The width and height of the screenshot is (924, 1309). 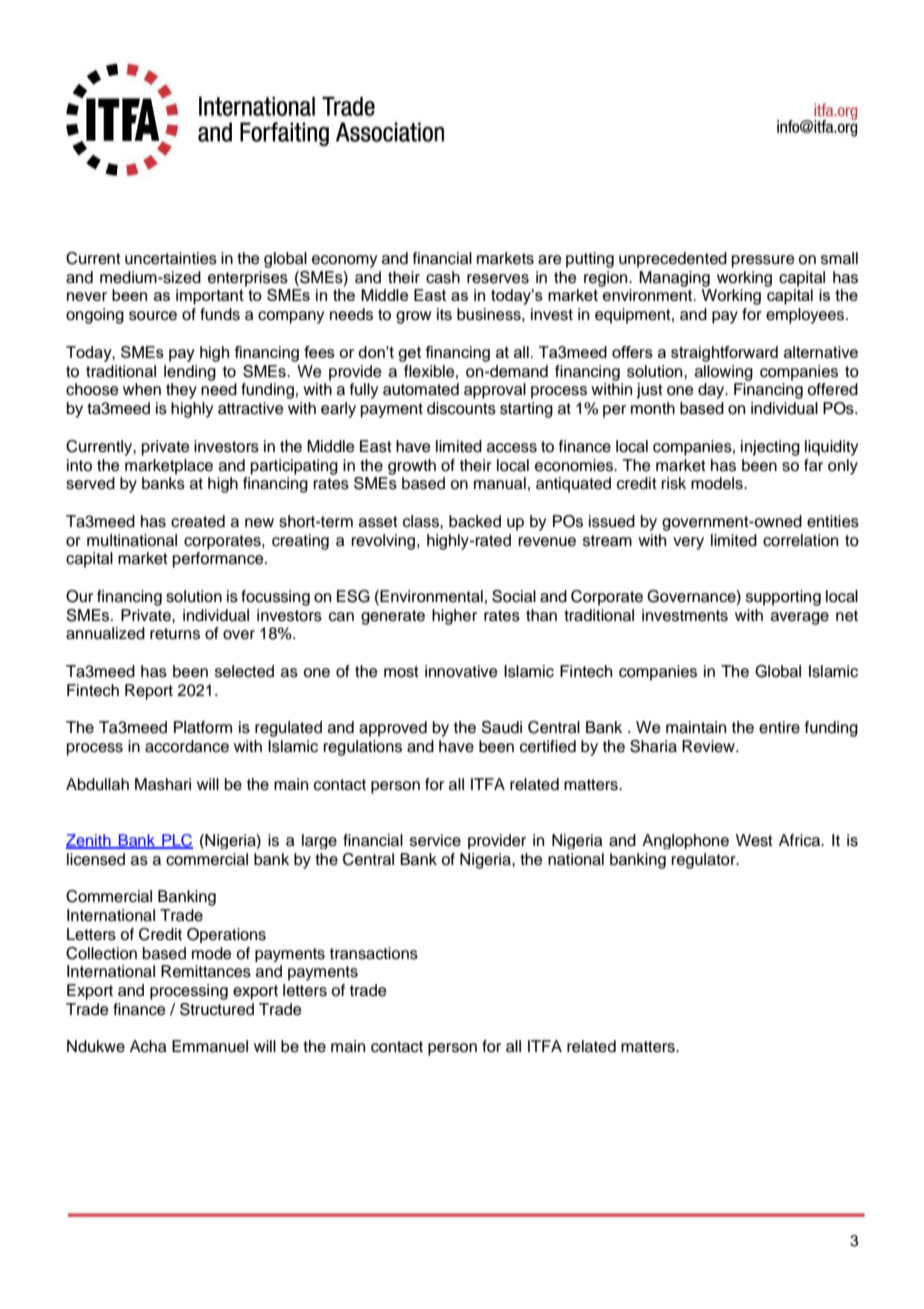 I want to click on pressure, so click(x=763, y=261).
